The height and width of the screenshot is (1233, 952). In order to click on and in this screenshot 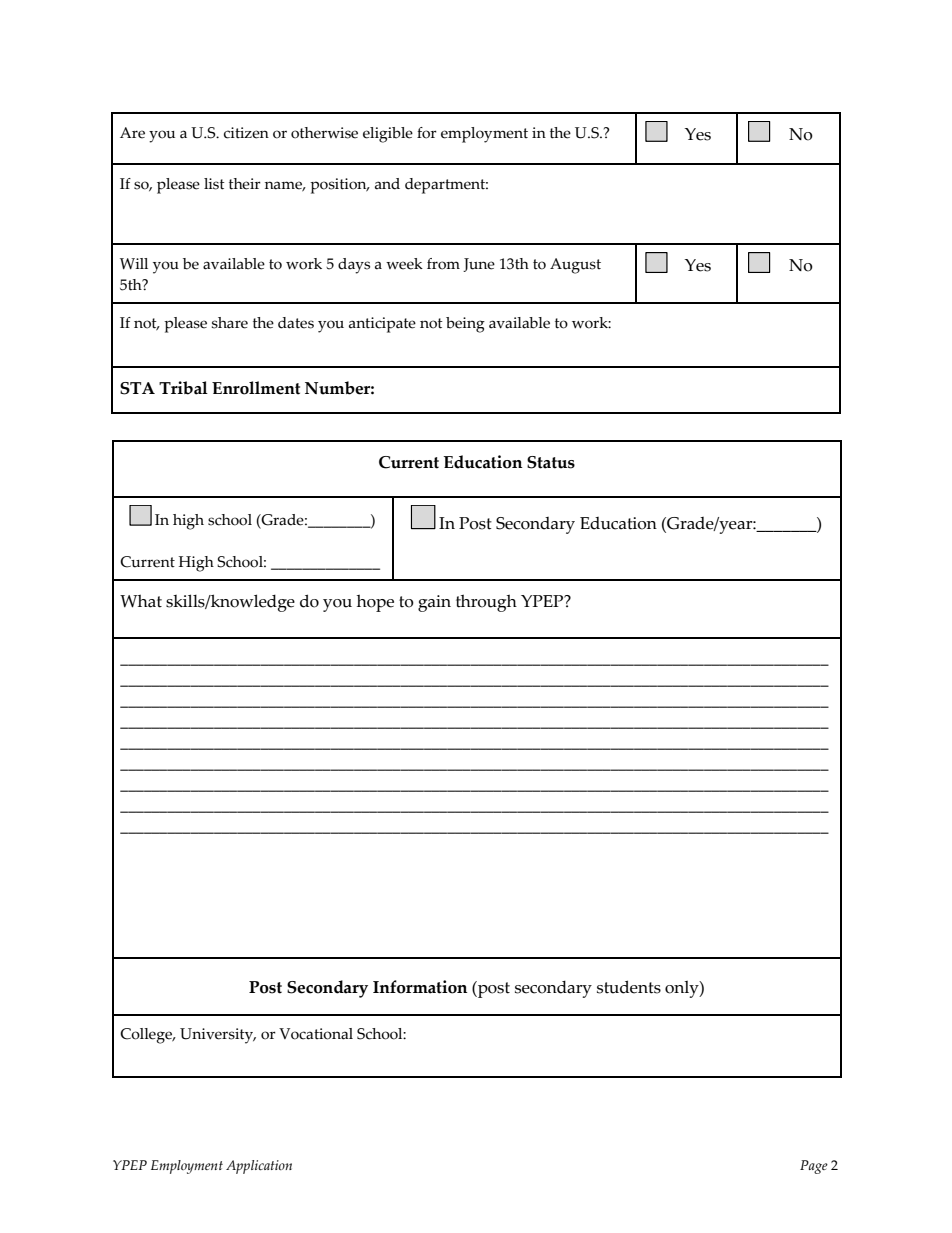, I will do `click(387, 184)`.
